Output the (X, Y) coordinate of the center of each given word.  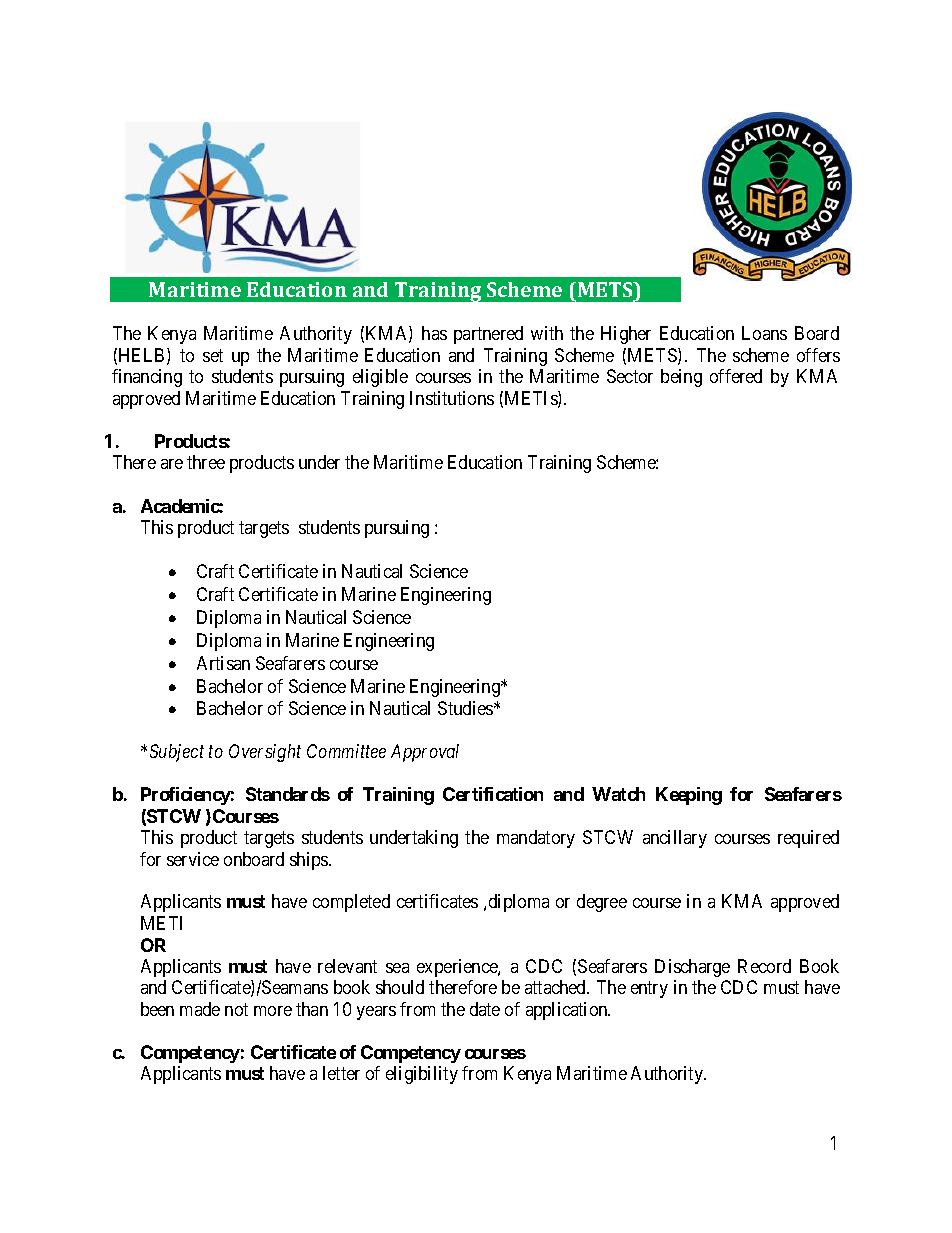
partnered (488, 335)
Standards (288, 794)
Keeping (689, 796)
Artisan (223, 663)
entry (649, 990)
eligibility (422, 1075)
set (213, 355)
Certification (493, 794)
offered (736, 376)
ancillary (675, 839)
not (236, 1009)
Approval (425, 753)
